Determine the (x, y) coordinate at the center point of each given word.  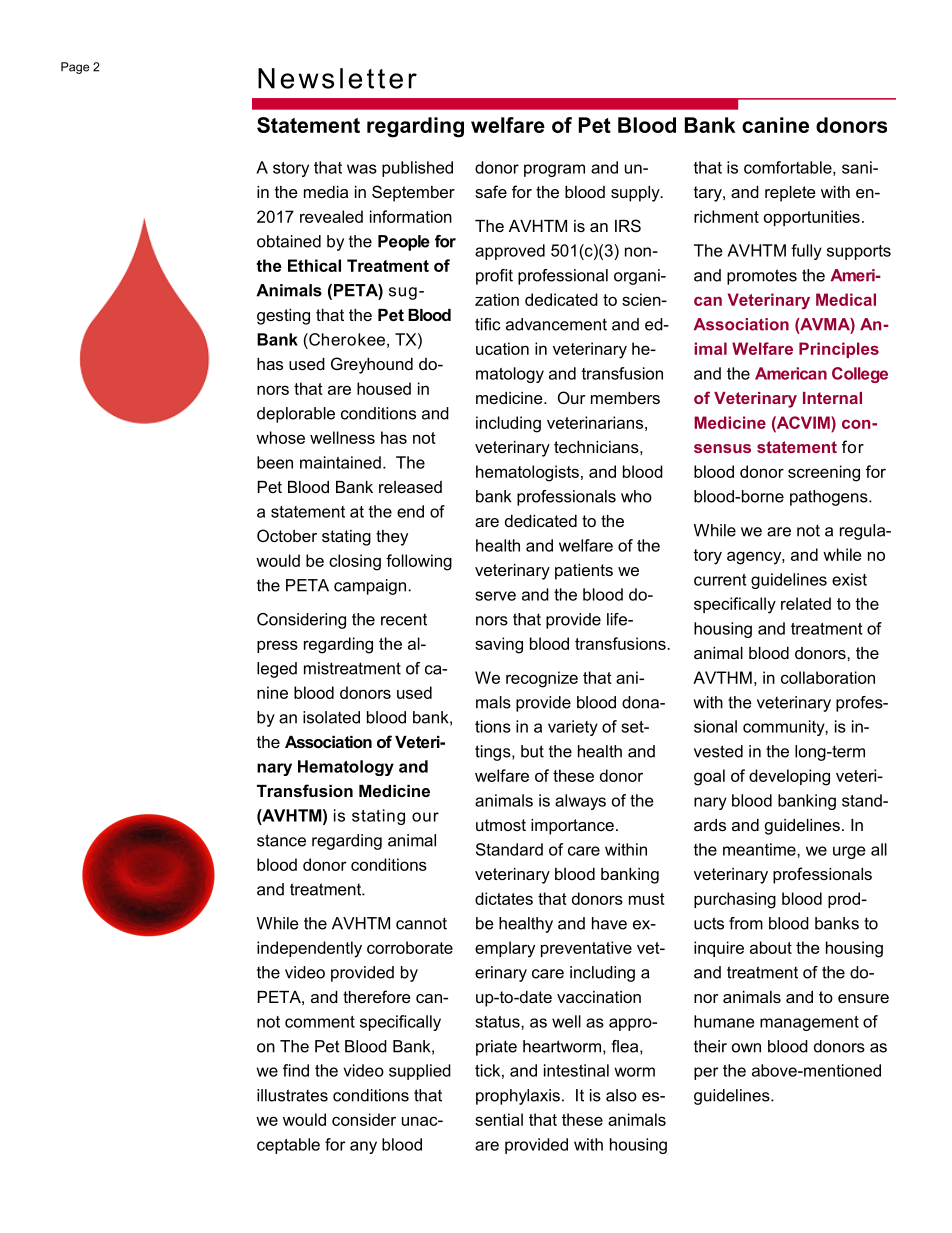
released (410, 487)
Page (75, 68)
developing (789, 777)
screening (824, 473)
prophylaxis (518, 1097)
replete (790, 194)
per (706, 1073)
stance (281, 840)
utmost (501, 825)
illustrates (292, 1095)
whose (280, 437)
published (417, 169)
